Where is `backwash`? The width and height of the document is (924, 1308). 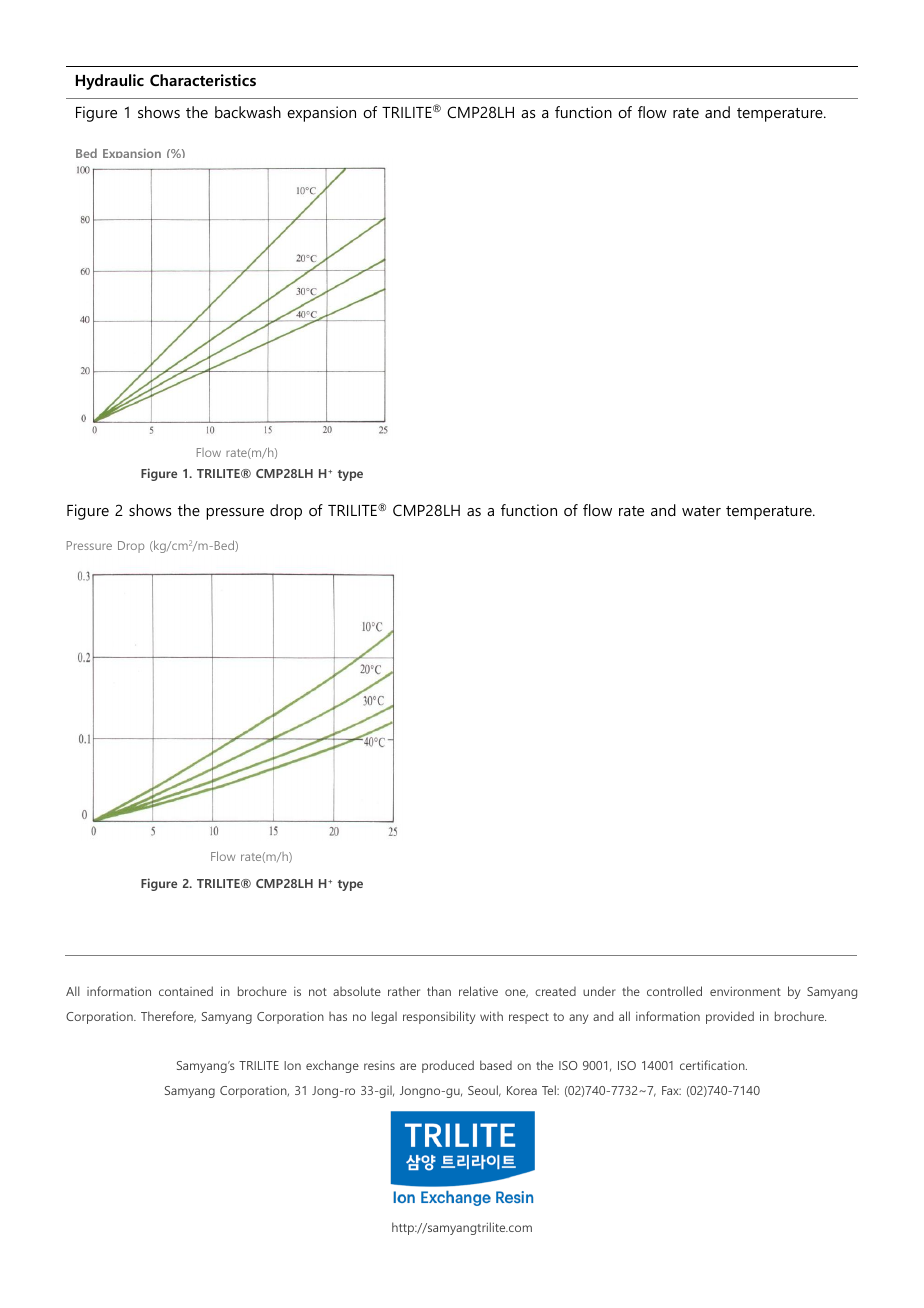
backwash is located at coordinates (248, 112).
